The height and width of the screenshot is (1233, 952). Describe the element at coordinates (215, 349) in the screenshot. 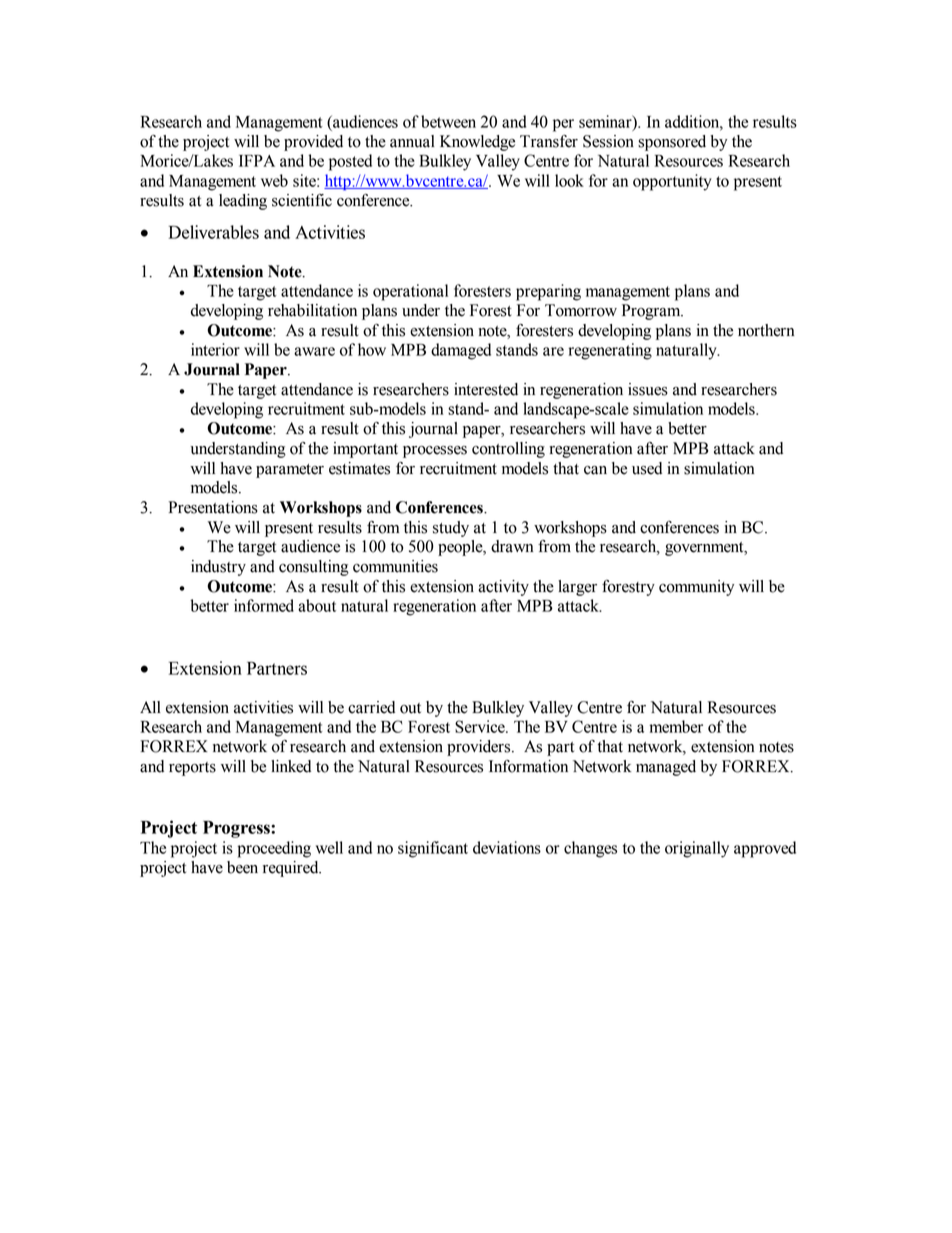

I see `interior` at that location.
